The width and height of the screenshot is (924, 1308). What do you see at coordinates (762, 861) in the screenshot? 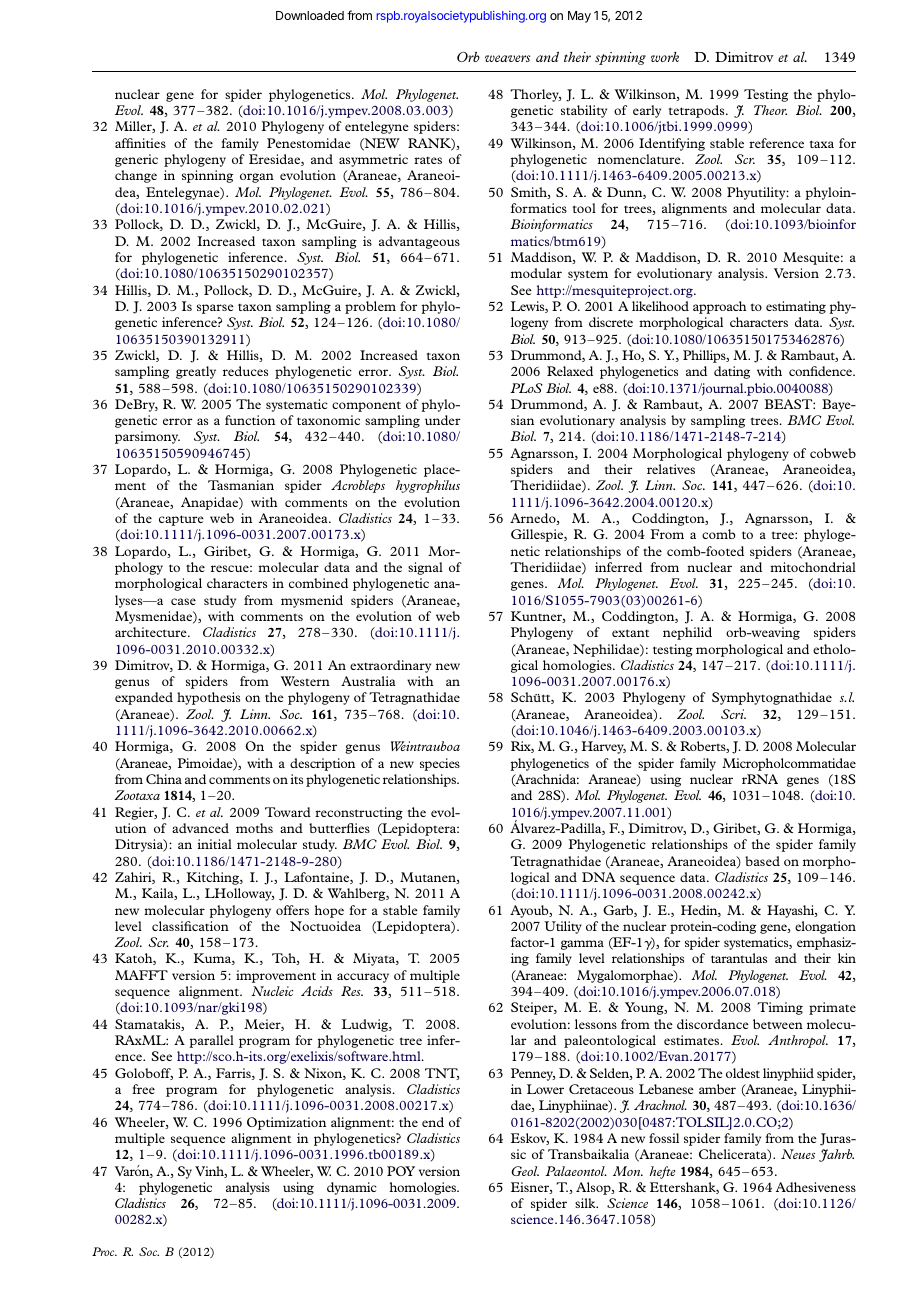
I see `based` at bounding box center [762, 861].
